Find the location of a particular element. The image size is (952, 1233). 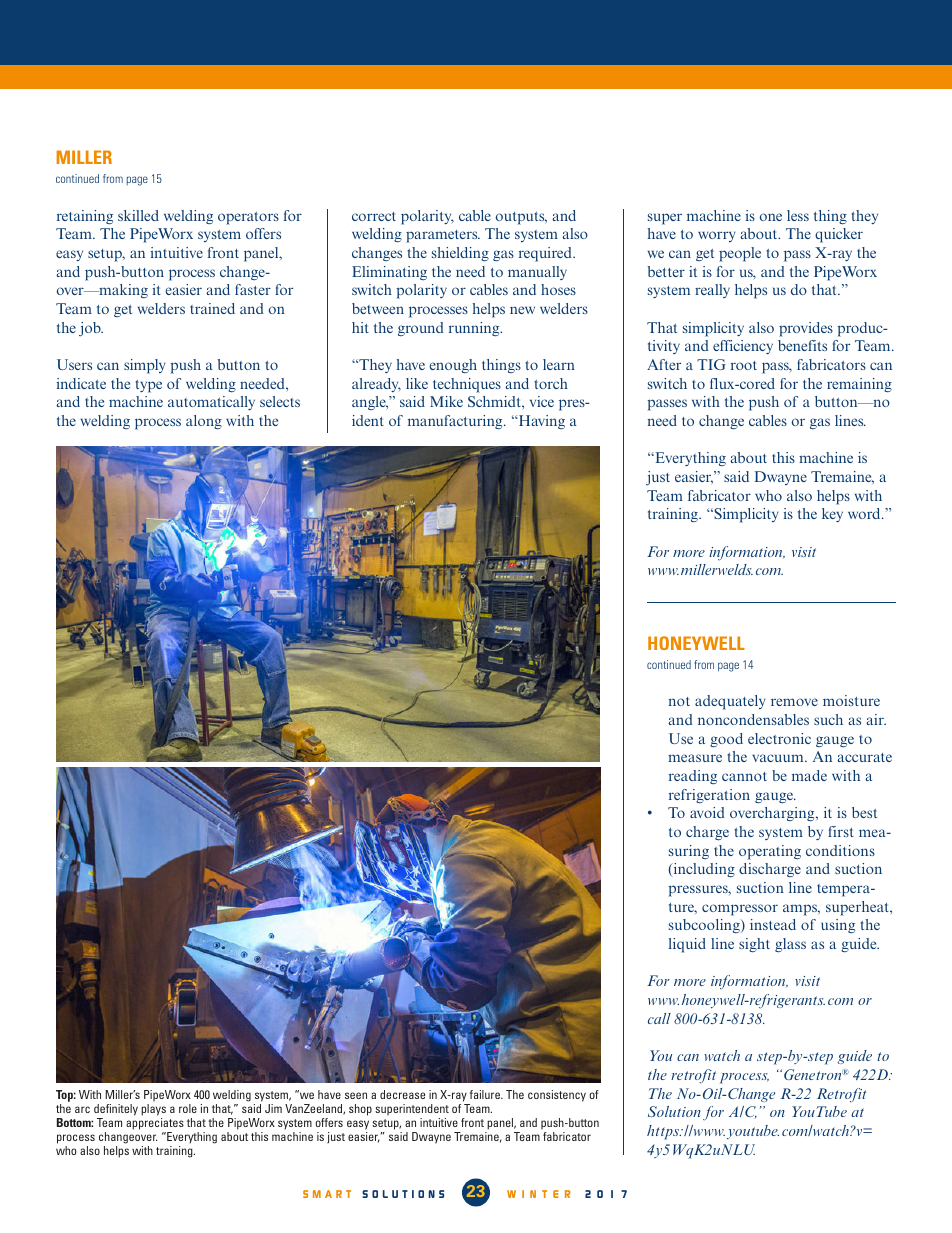

skilled is located at coordinates (138, 215).
